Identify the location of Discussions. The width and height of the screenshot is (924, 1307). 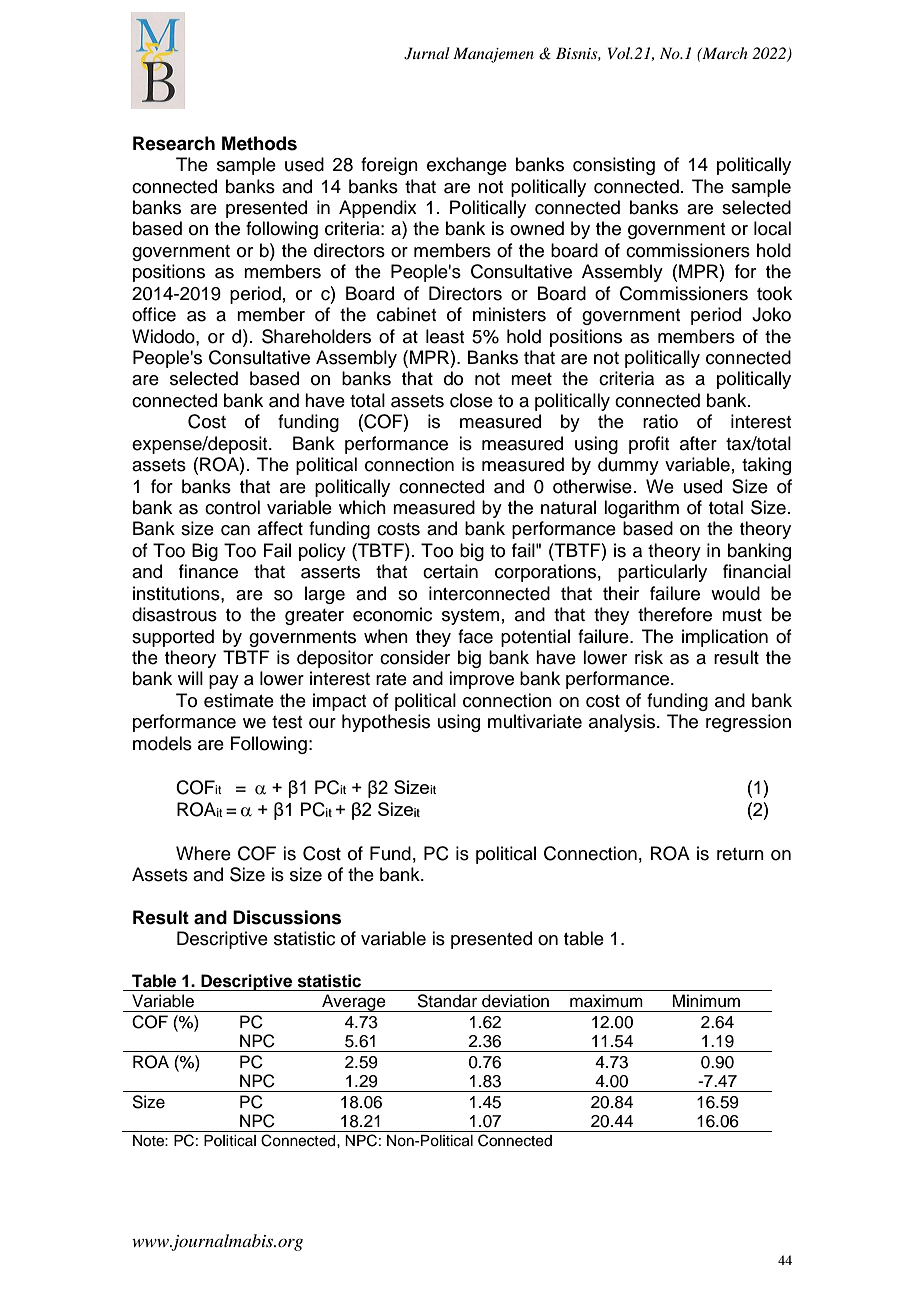
(287, 917).
